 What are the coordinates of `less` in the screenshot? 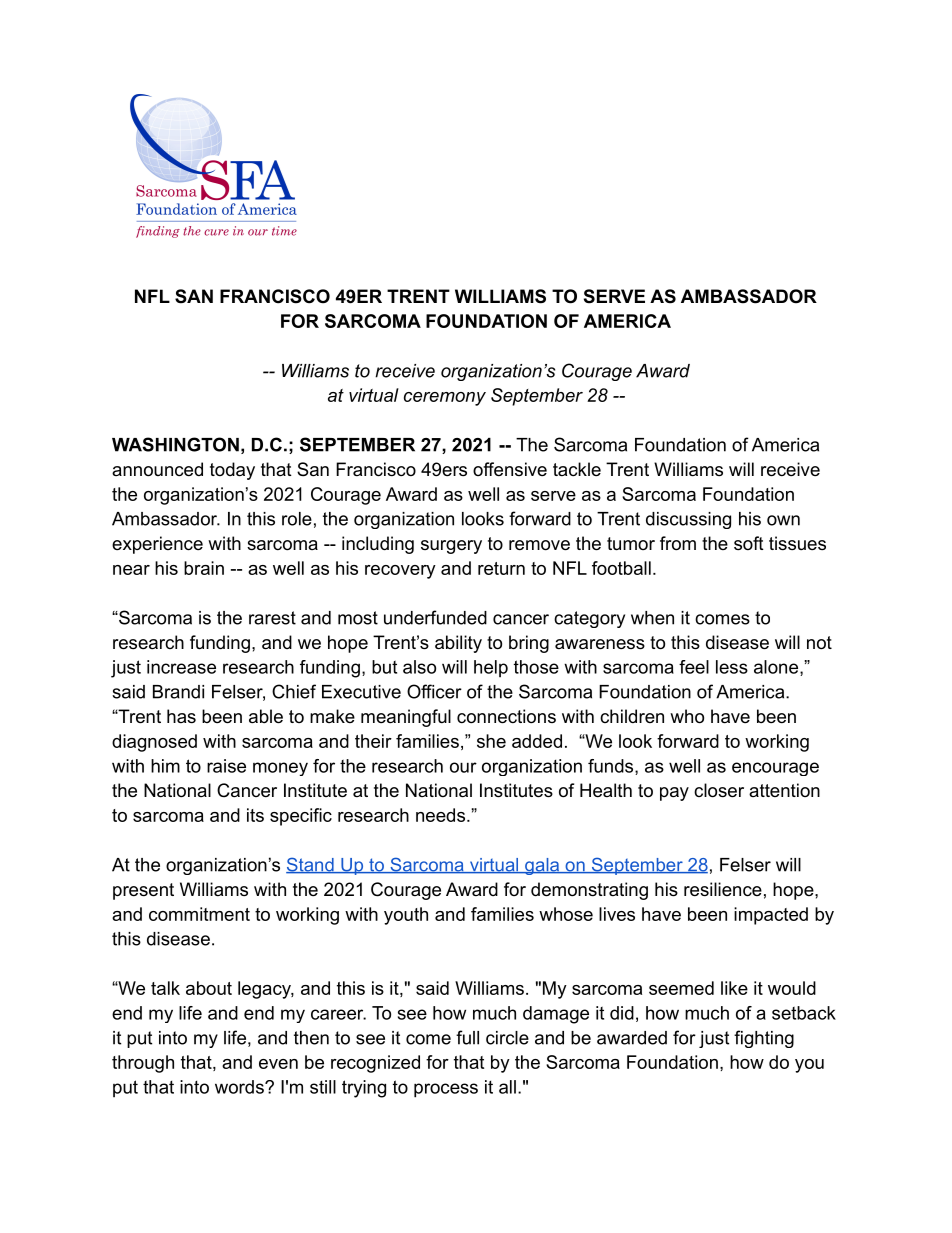 It's located at (732, 667).
